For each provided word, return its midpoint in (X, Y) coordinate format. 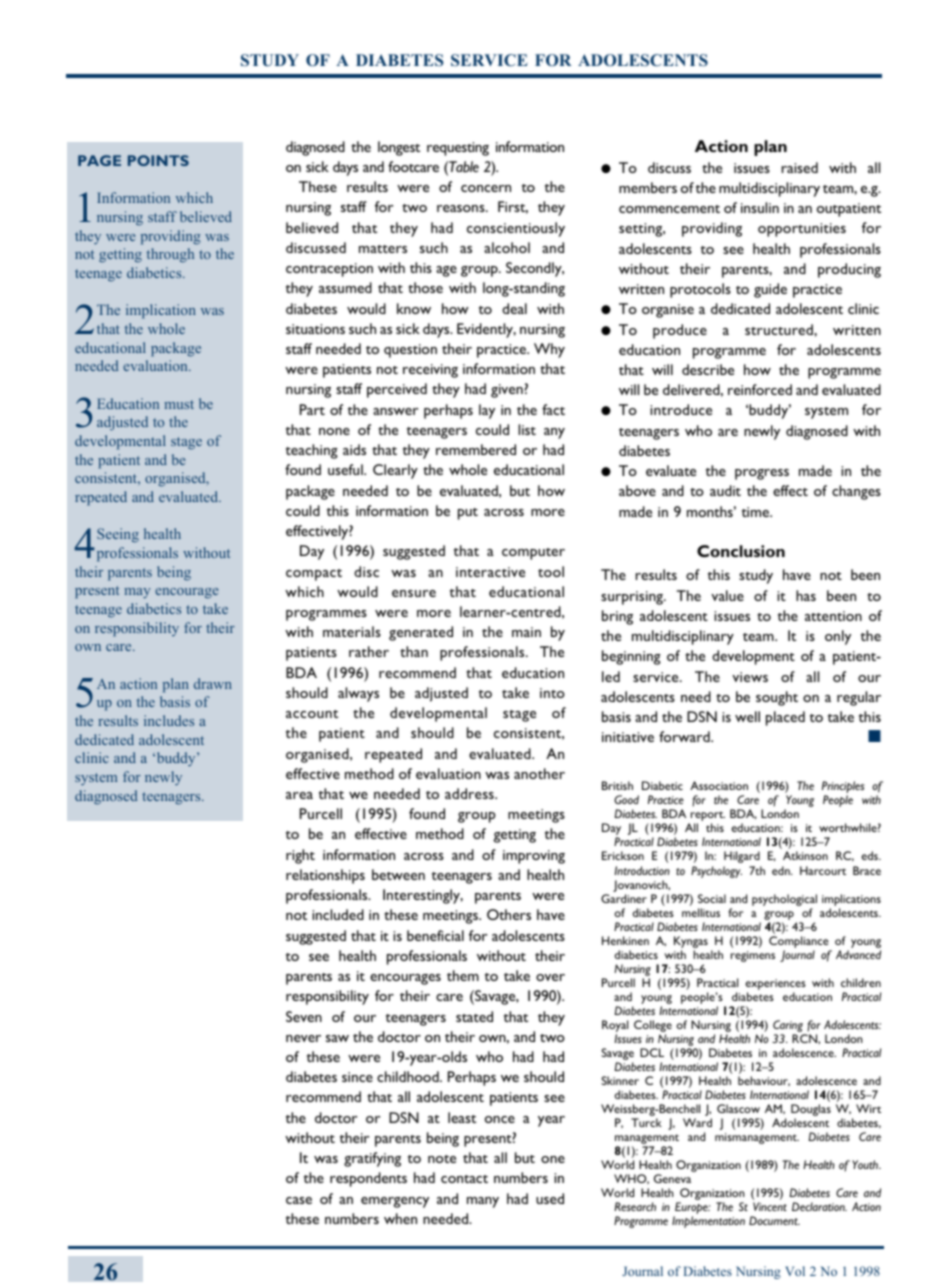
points (158, 160)
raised (800, 167)
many (483, 1202)
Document (774, 1220)
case (299, 1200)
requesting (458, 149)
